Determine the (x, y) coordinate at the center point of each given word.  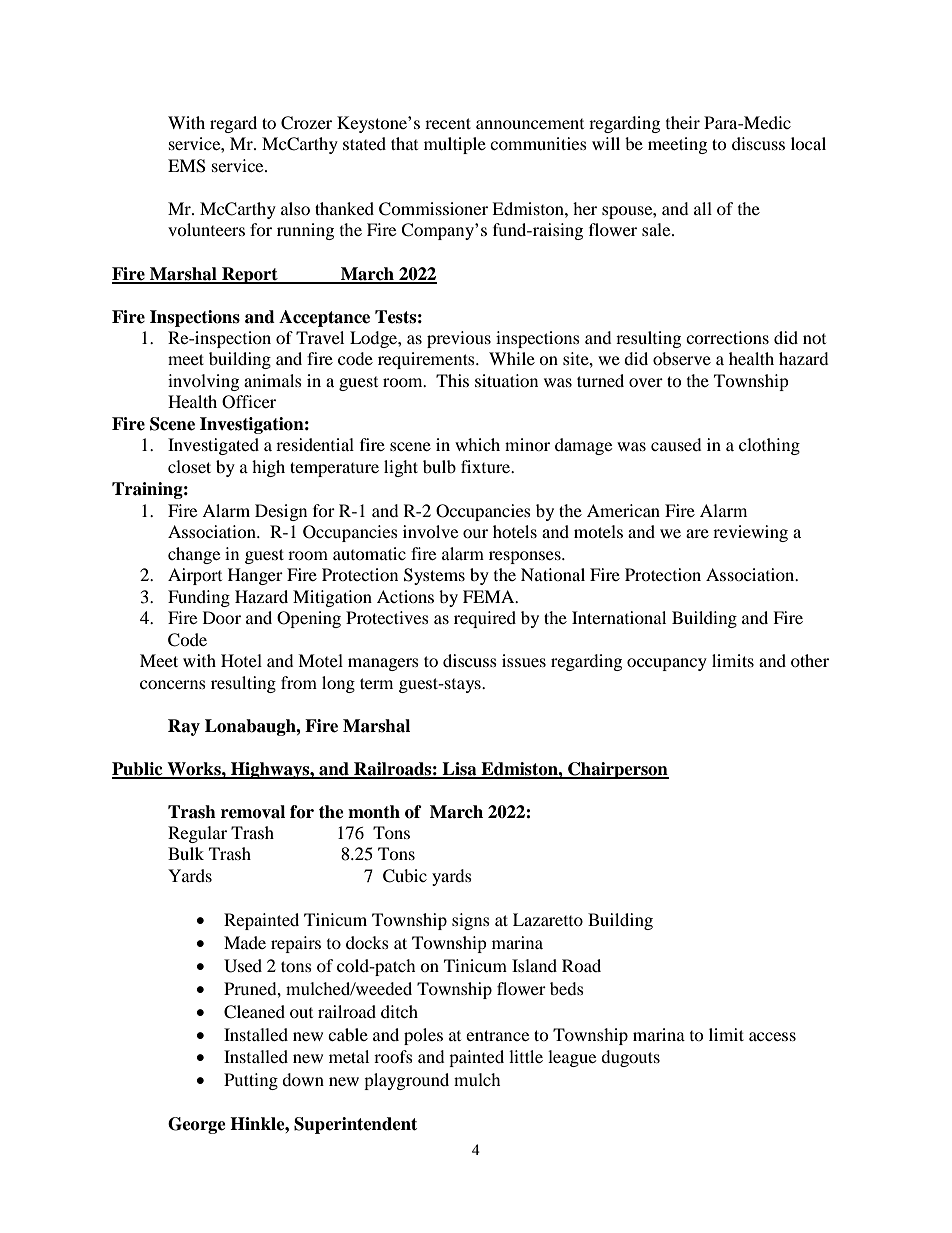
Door (222, 617)
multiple (455, 145)
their (683, 122)
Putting (251, 1081)
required (485, 619)
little (526, 1056)
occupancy (667, 664)
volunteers (206, 229)
